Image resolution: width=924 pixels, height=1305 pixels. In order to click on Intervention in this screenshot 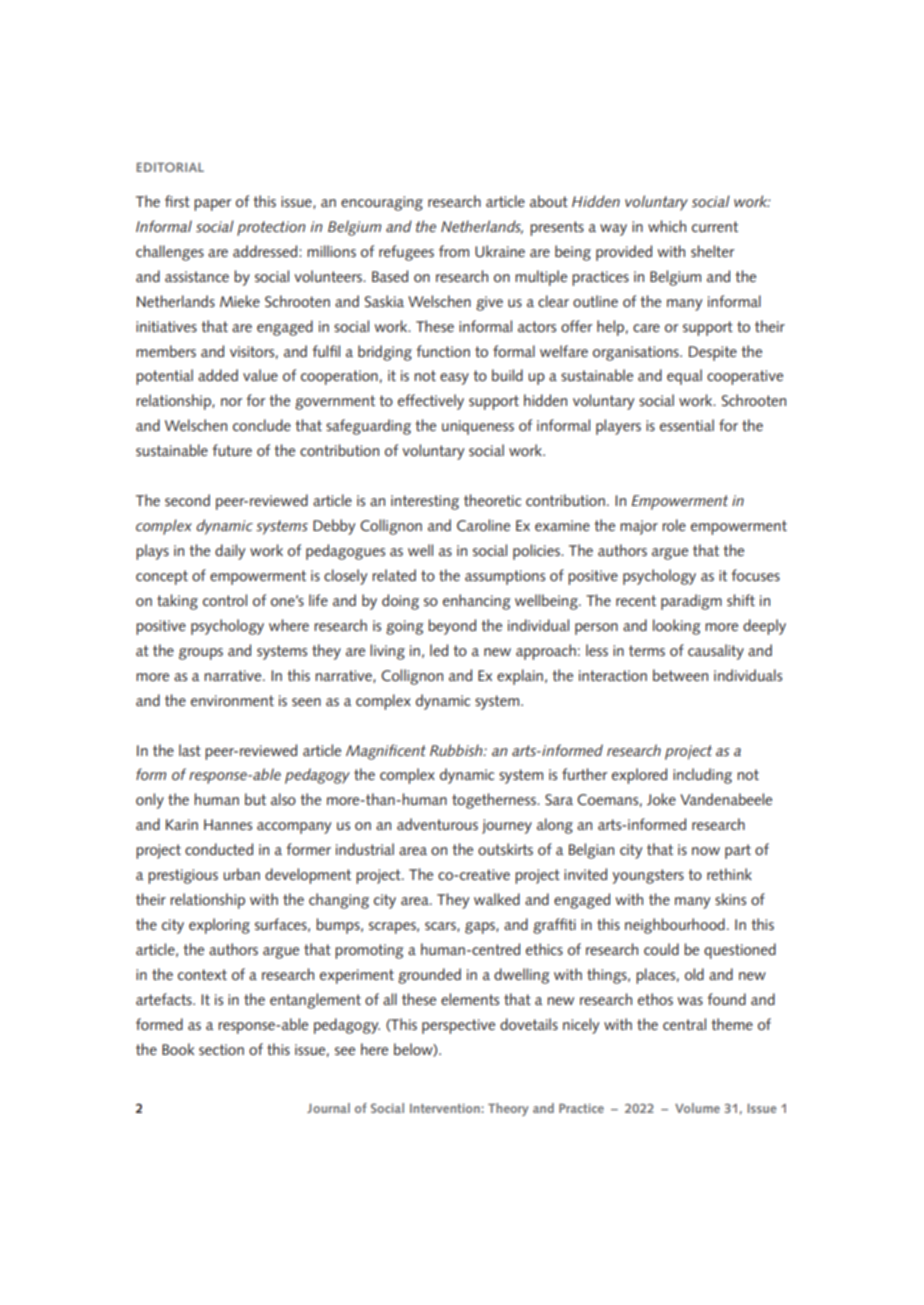, I will do `click(446, 1108)`.
